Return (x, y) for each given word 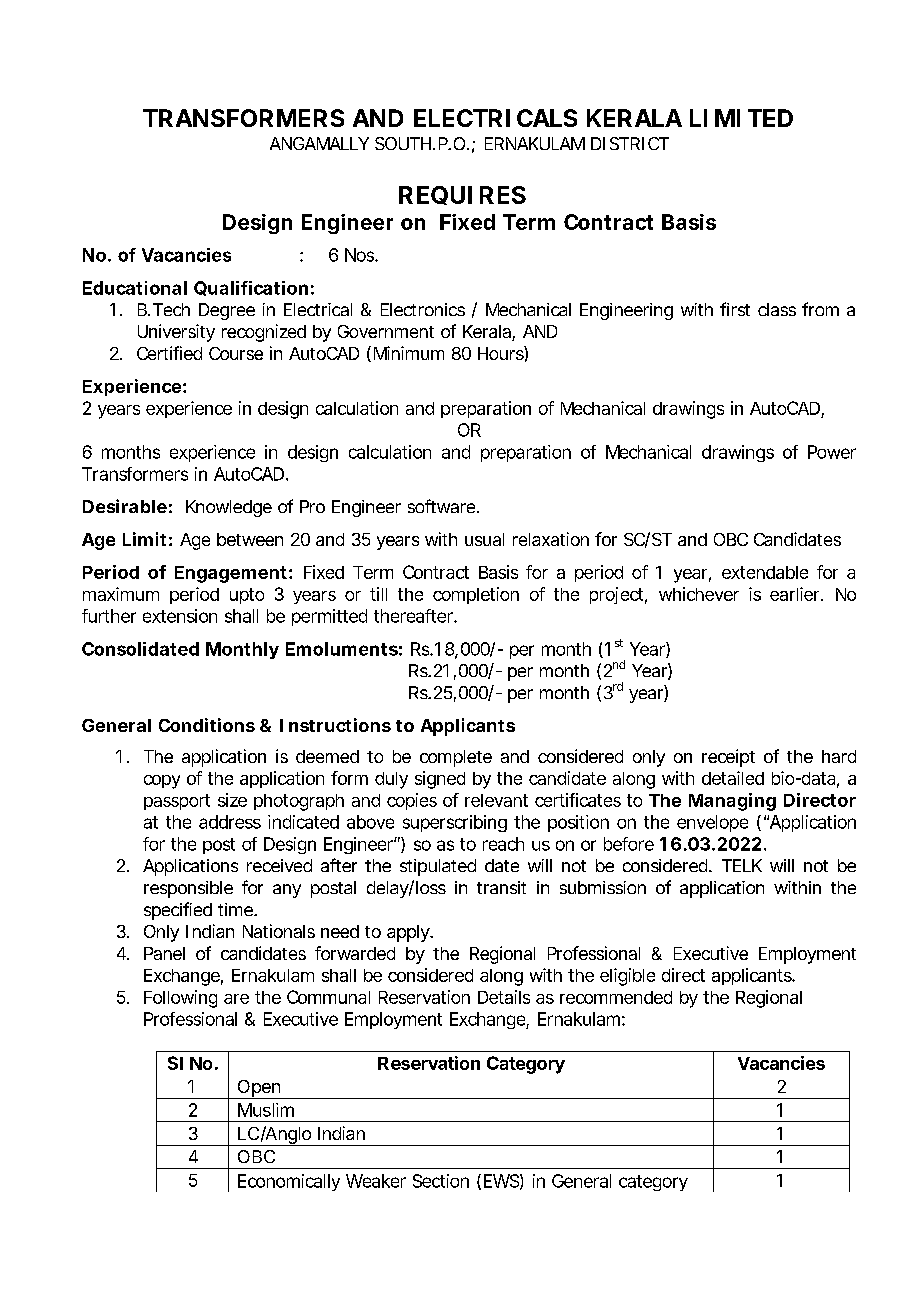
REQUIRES (462, 195)
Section (441, 1181)
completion (476, 595)
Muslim (266, 1110)
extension (180, 616)
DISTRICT (630, 143)
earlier (796, 594)
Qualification (251, 288)
